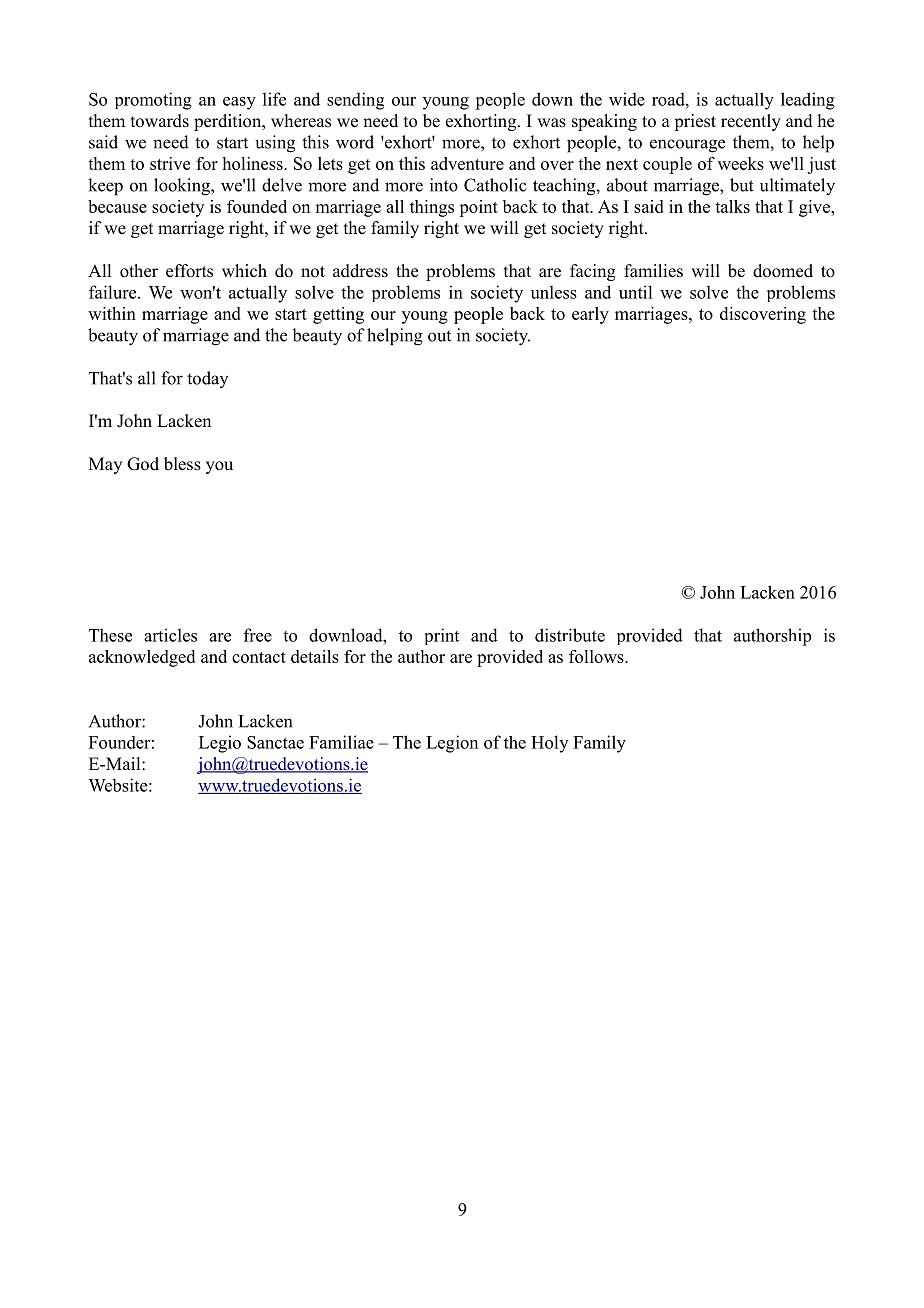  I want to click on bless, so click(182, 464).
